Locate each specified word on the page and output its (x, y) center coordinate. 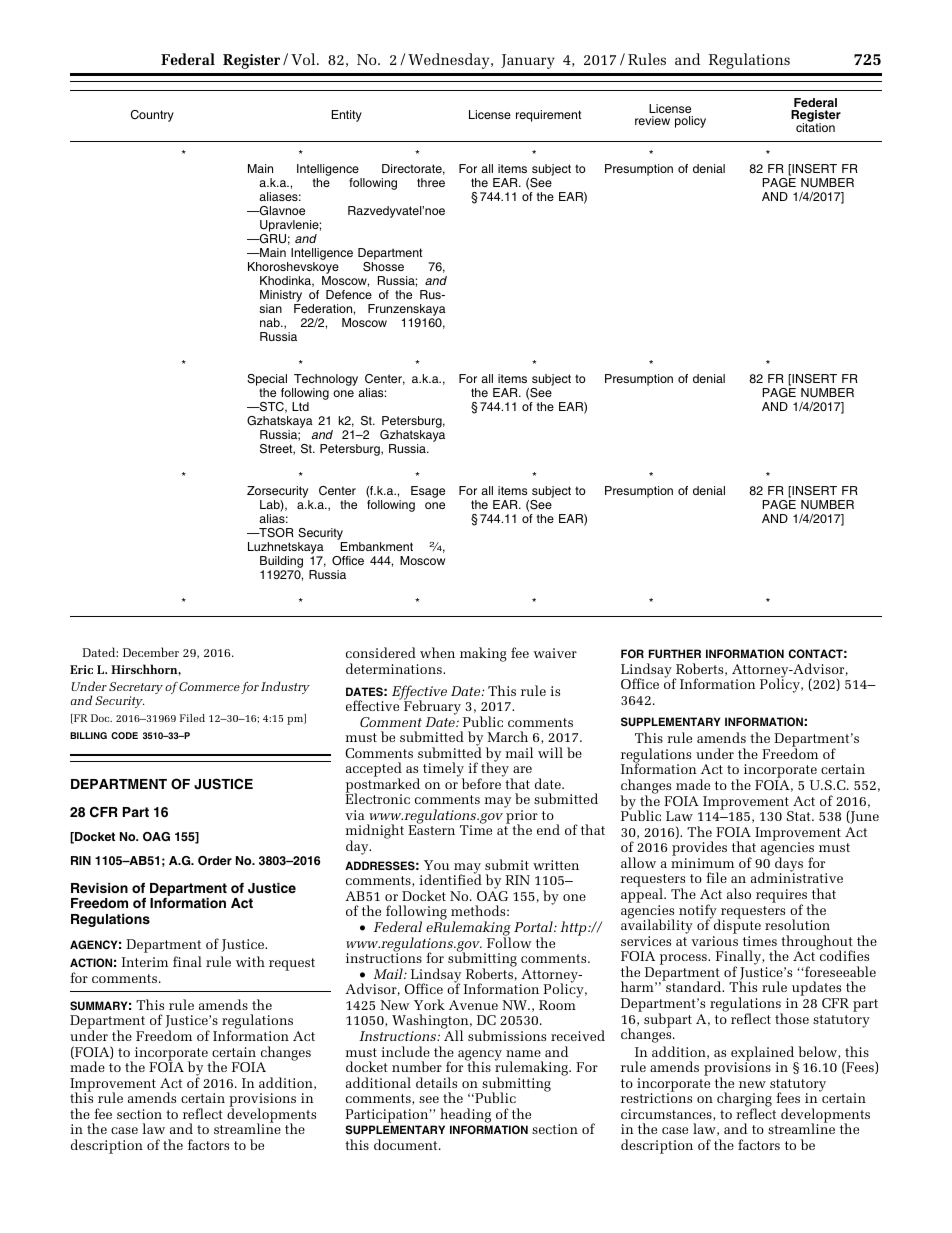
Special (267, 380)
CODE (124, 735)
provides (699, 850)
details (436, 1082)
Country (152, 116)
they (495, 770)
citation (815, 126)
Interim (145, 962)
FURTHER (675, 653)
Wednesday (450, 61)
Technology (326, 380)
